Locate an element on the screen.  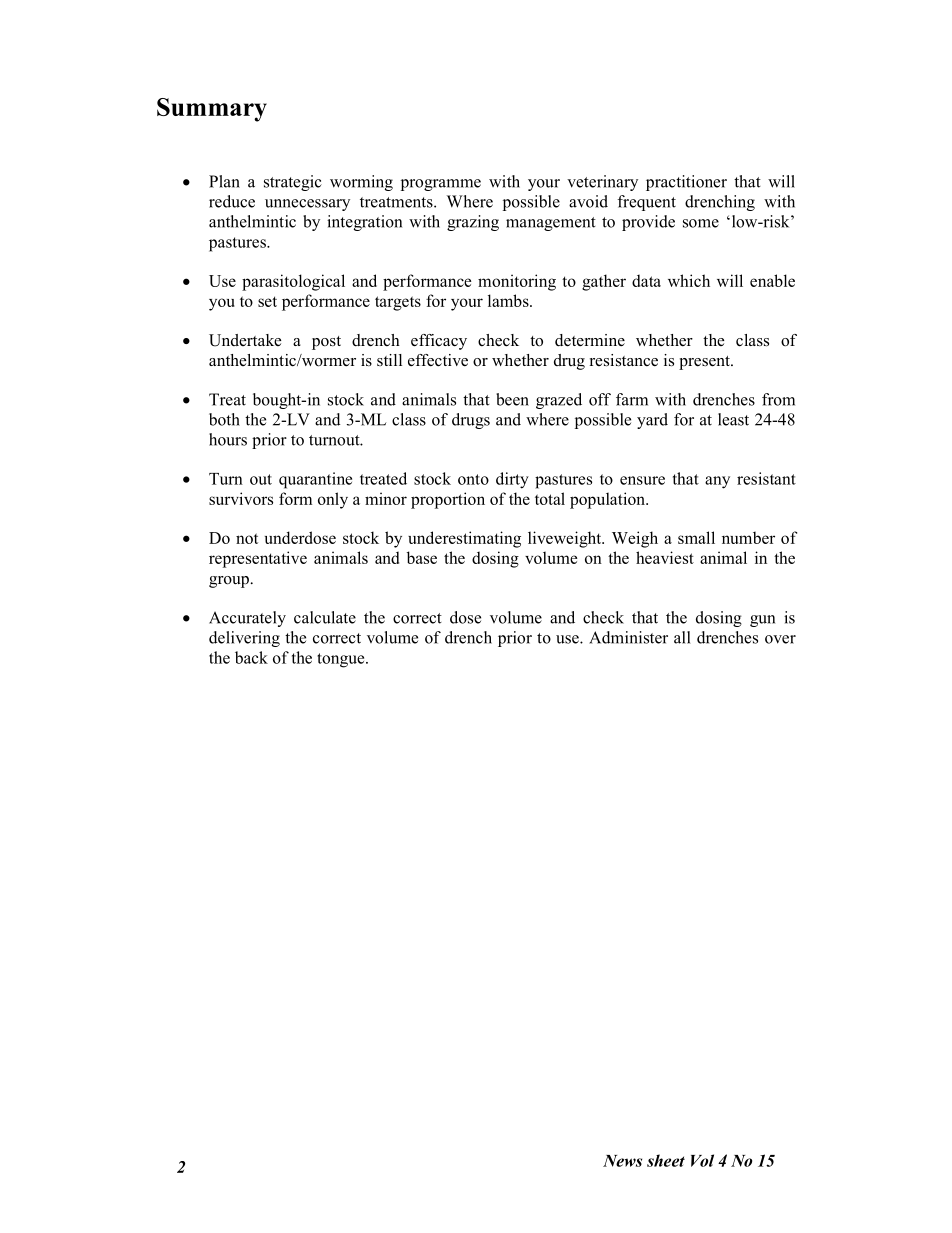
any is located at coordinates (717, 482).
